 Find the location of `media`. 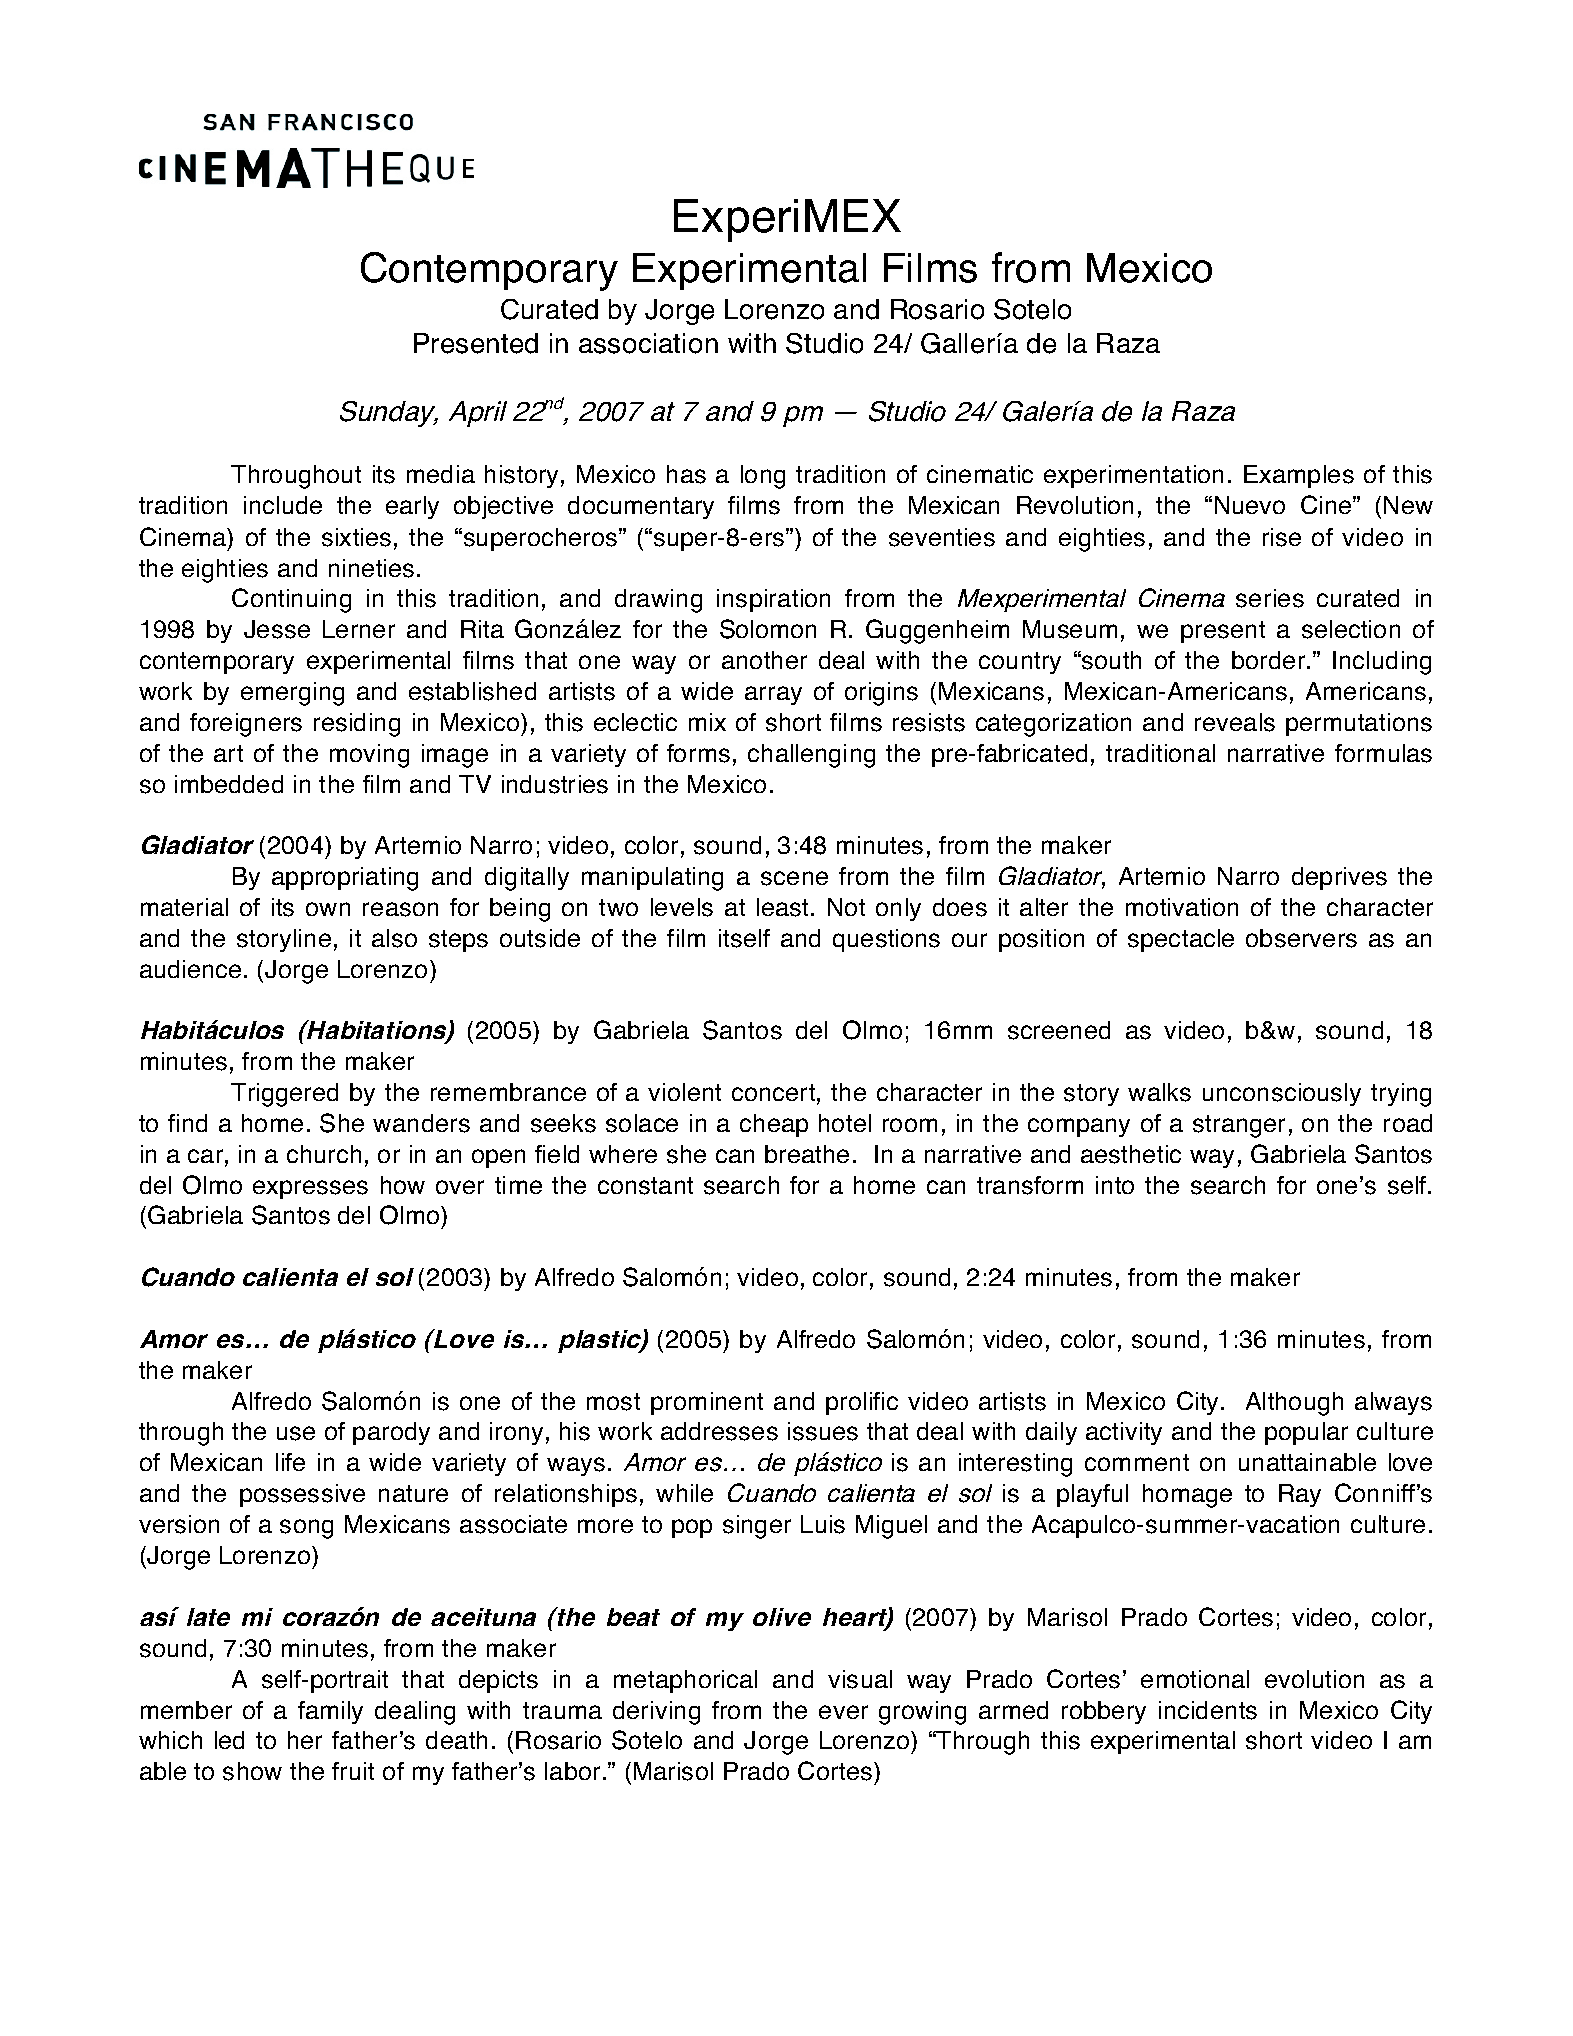

media is located at coordinates (441, 474).
